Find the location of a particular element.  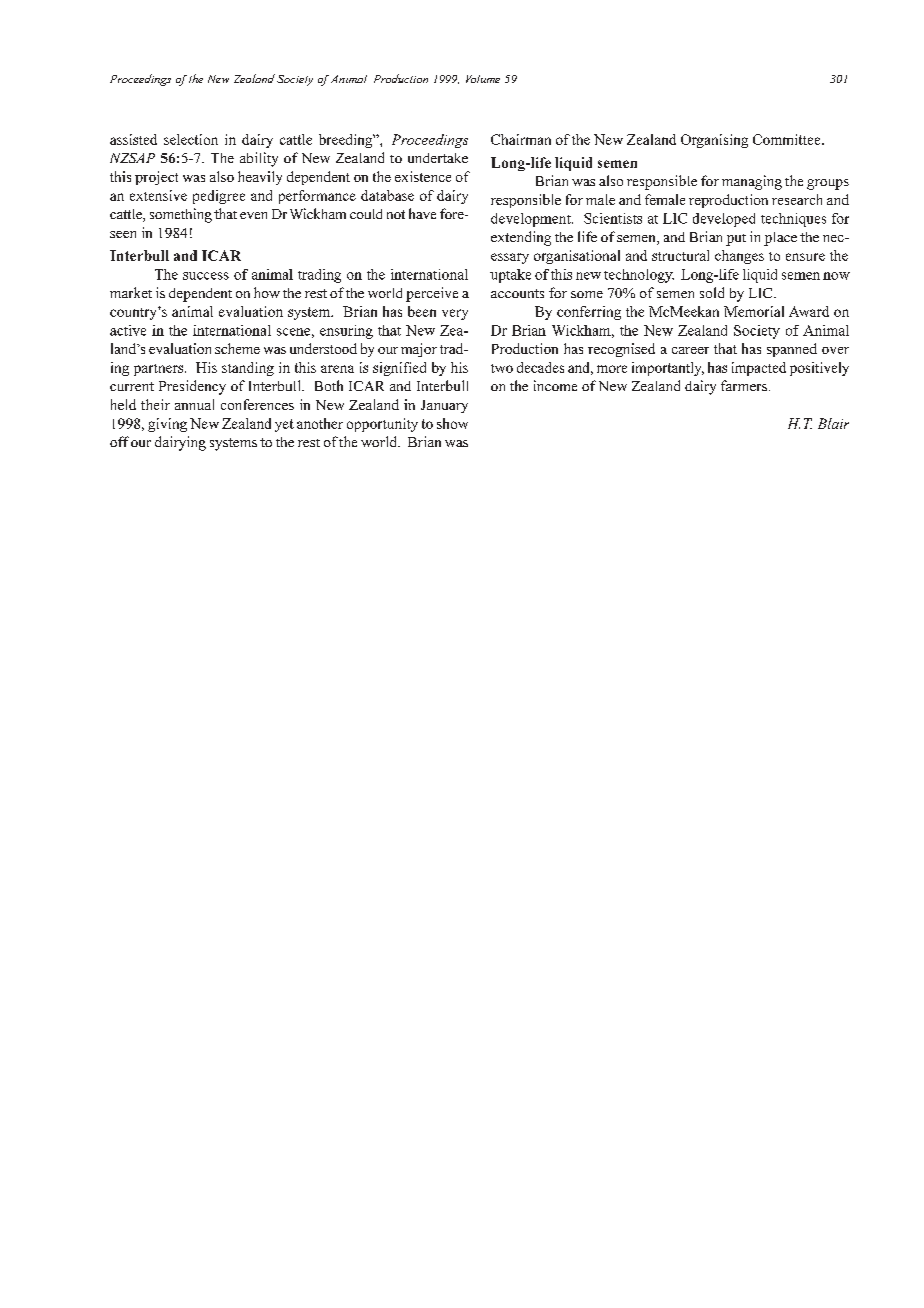

Committee is located at coordinates (788, 139).
